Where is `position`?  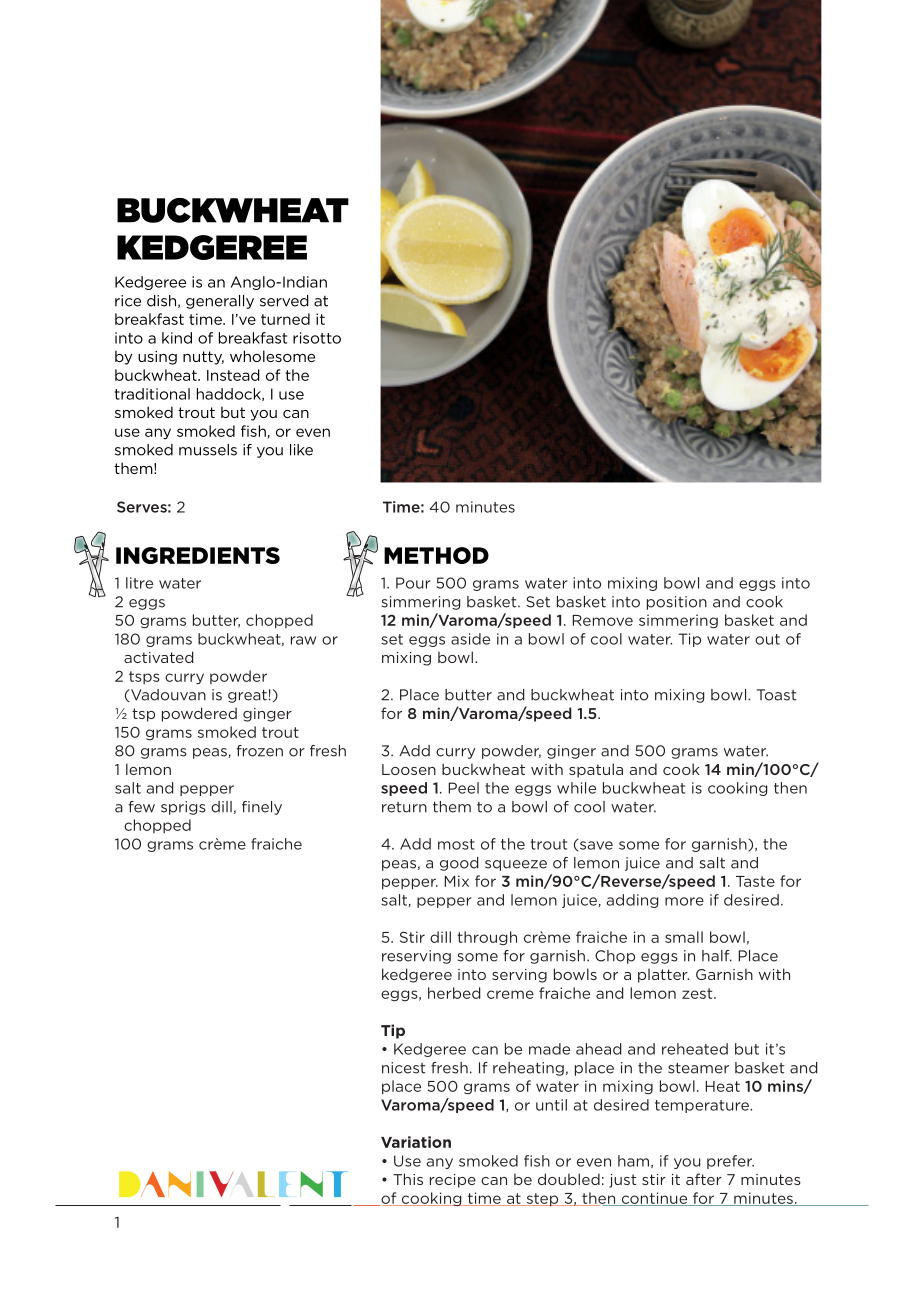
position is located at coordinates (677, 603).
